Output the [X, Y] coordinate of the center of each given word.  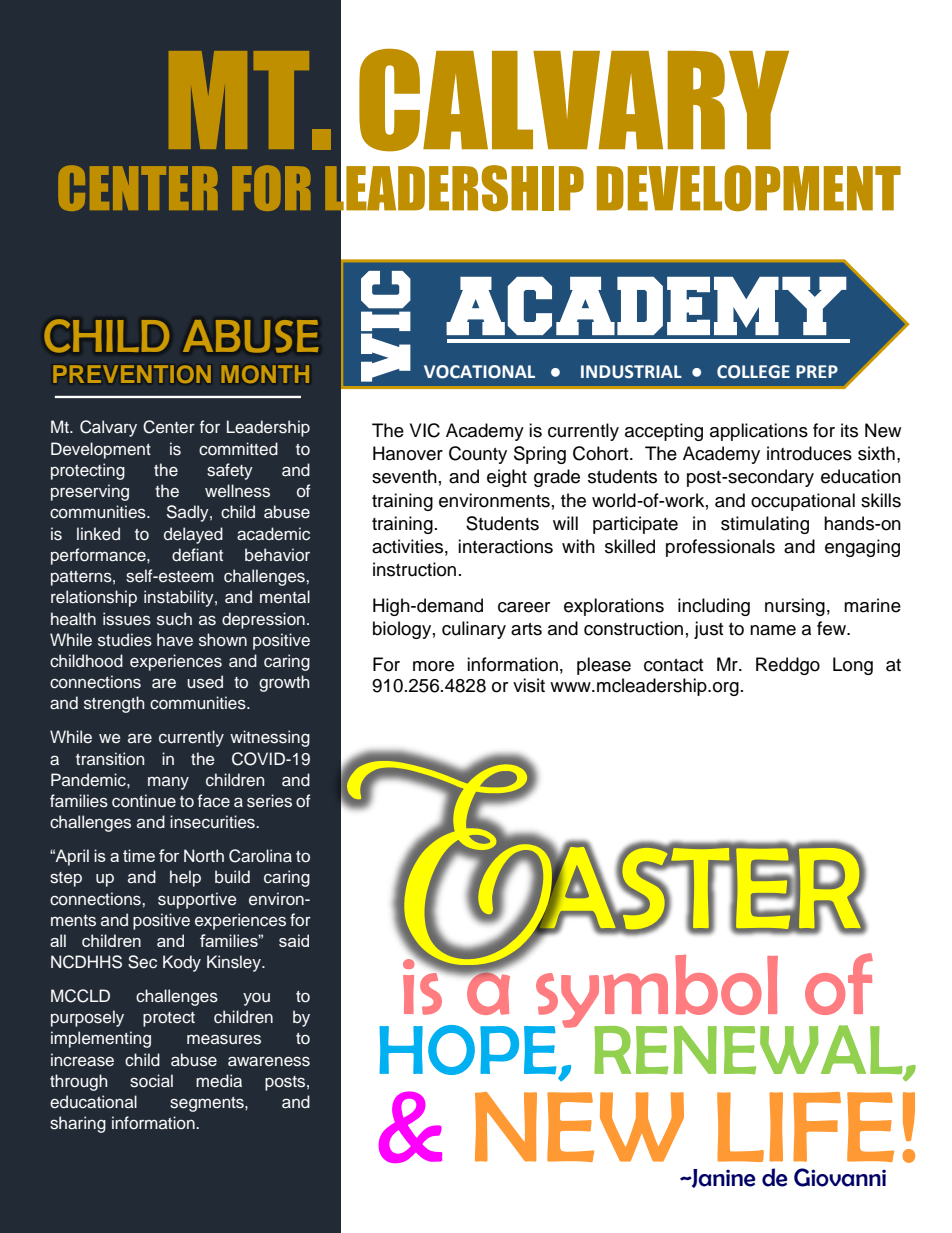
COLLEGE [753, 372]
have [175, 639]
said [294, 940]
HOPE [468, 1050]
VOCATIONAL [479, 372]
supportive [197, 900]
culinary [474, 630]
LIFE [805, 1127]
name [773, 630]
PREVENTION [132, 374]
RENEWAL [749, 1051]
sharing [78, 1124]
